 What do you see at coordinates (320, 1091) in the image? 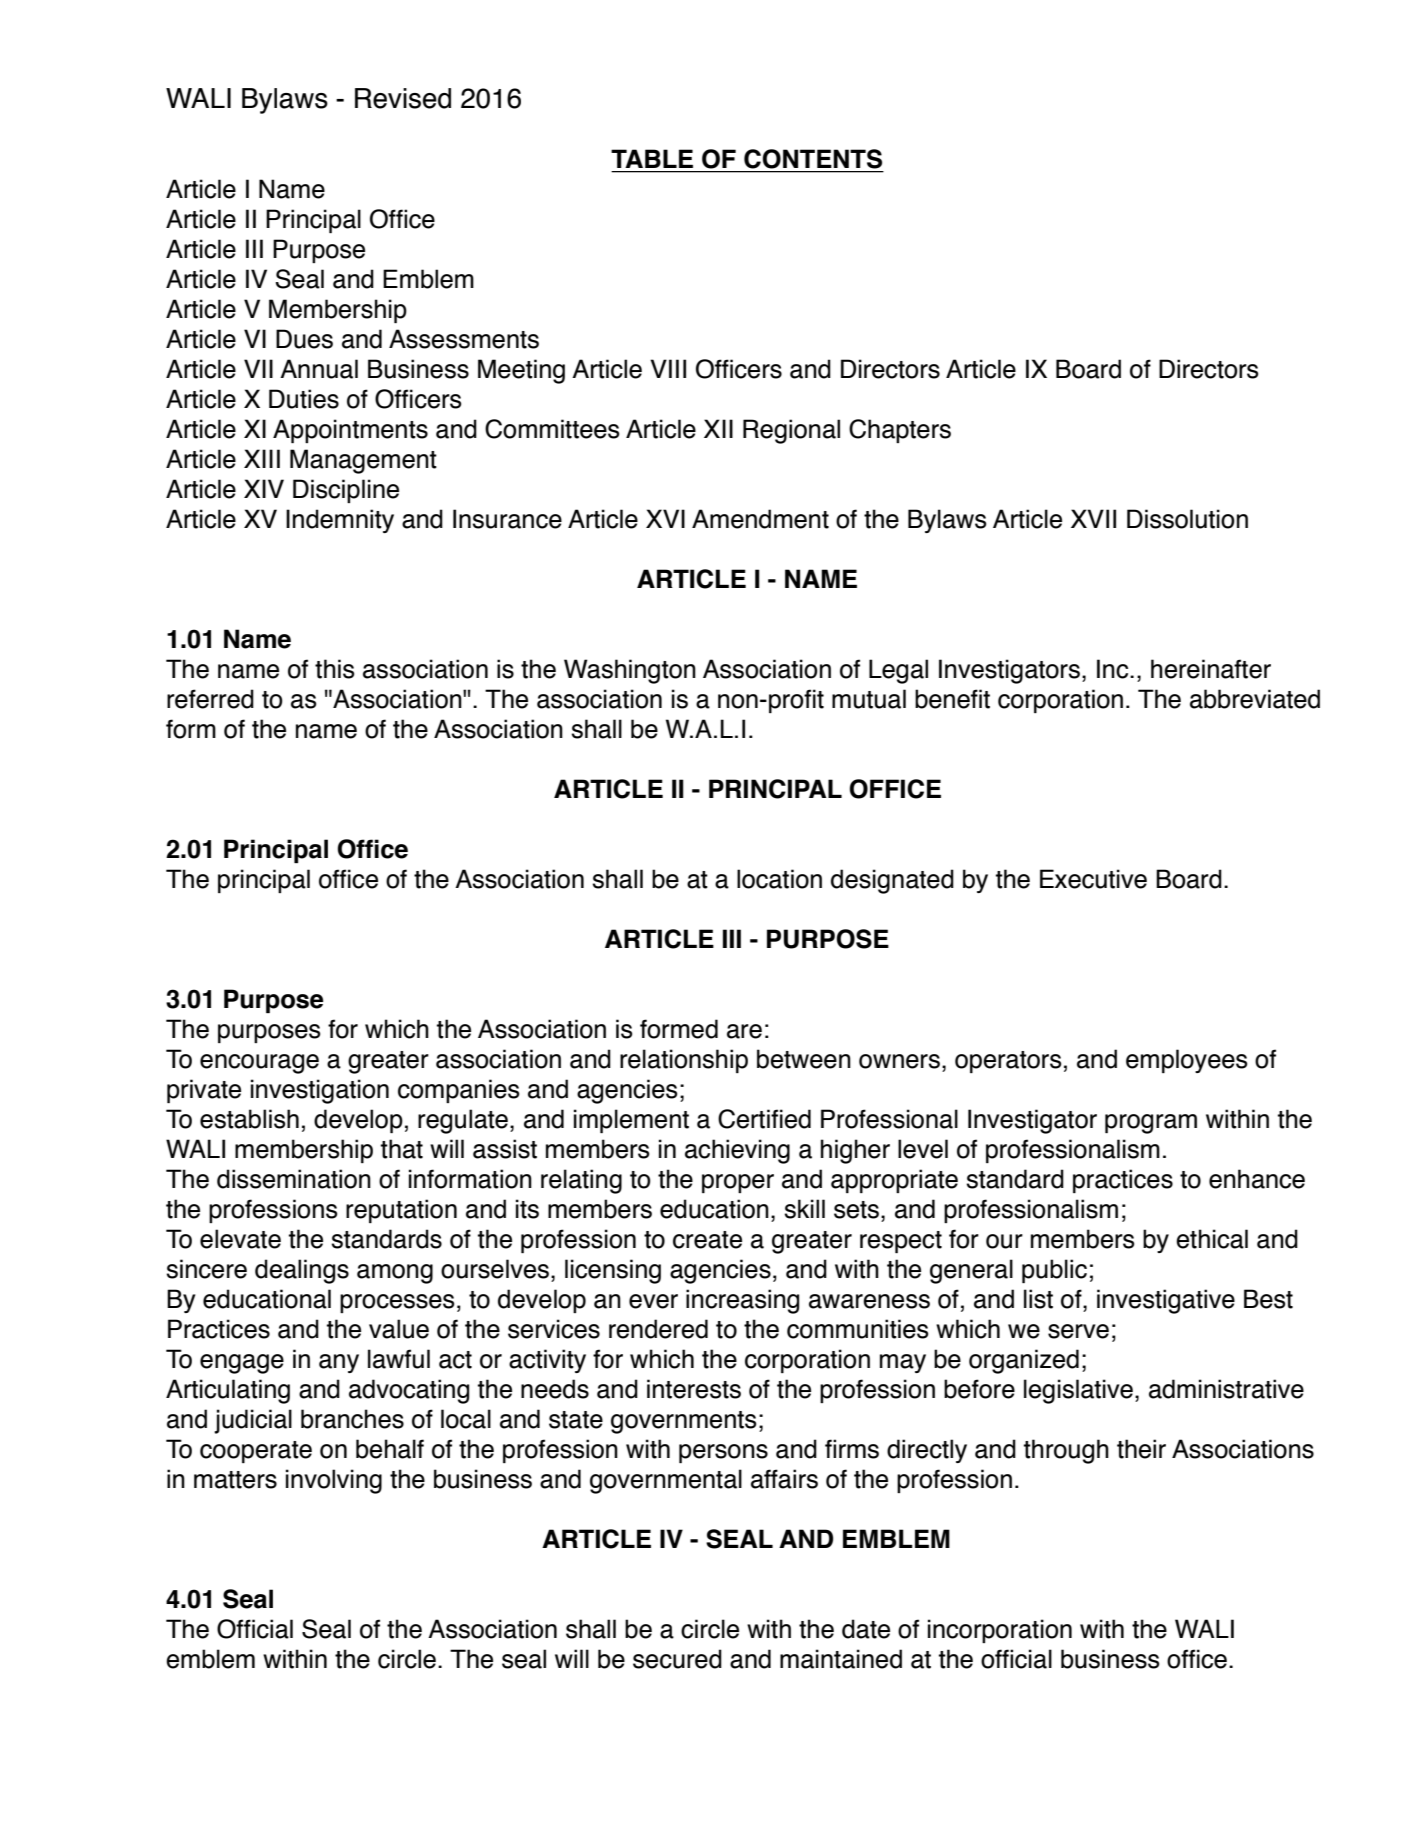
I see `investigation` at bounding box center [320, 1091].
